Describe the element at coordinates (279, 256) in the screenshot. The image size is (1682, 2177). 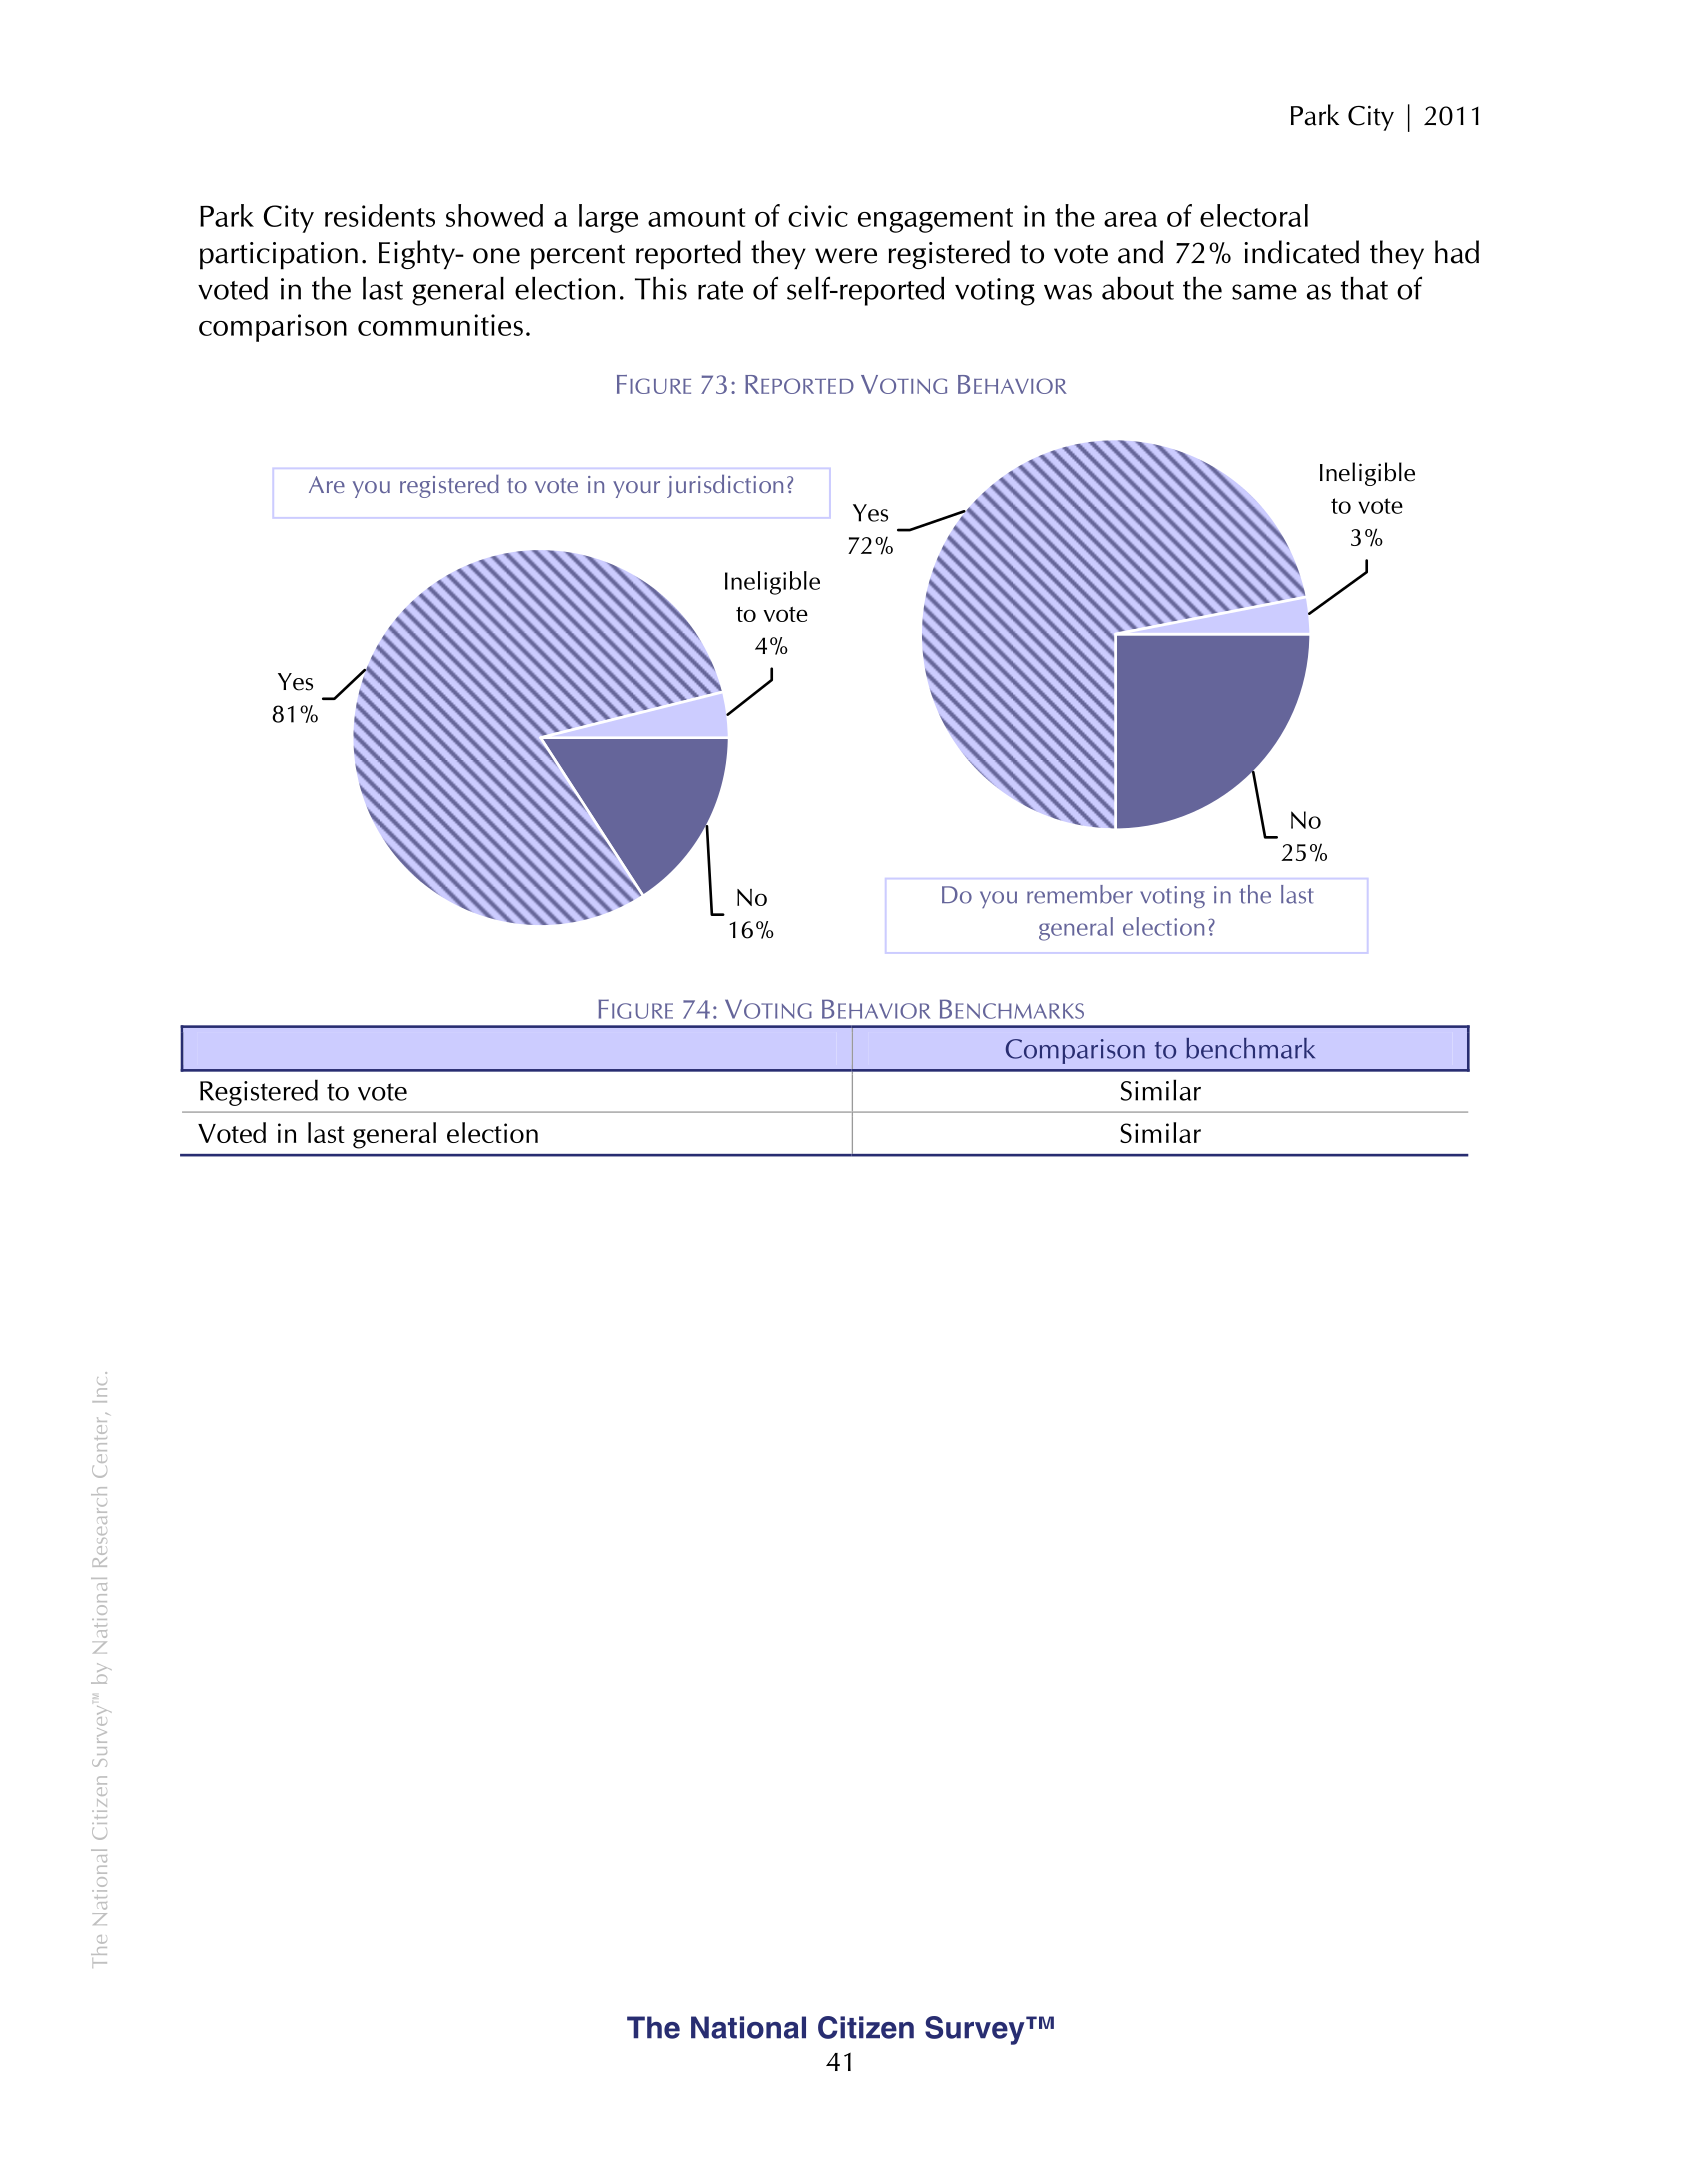
I see `participation` at that location.
